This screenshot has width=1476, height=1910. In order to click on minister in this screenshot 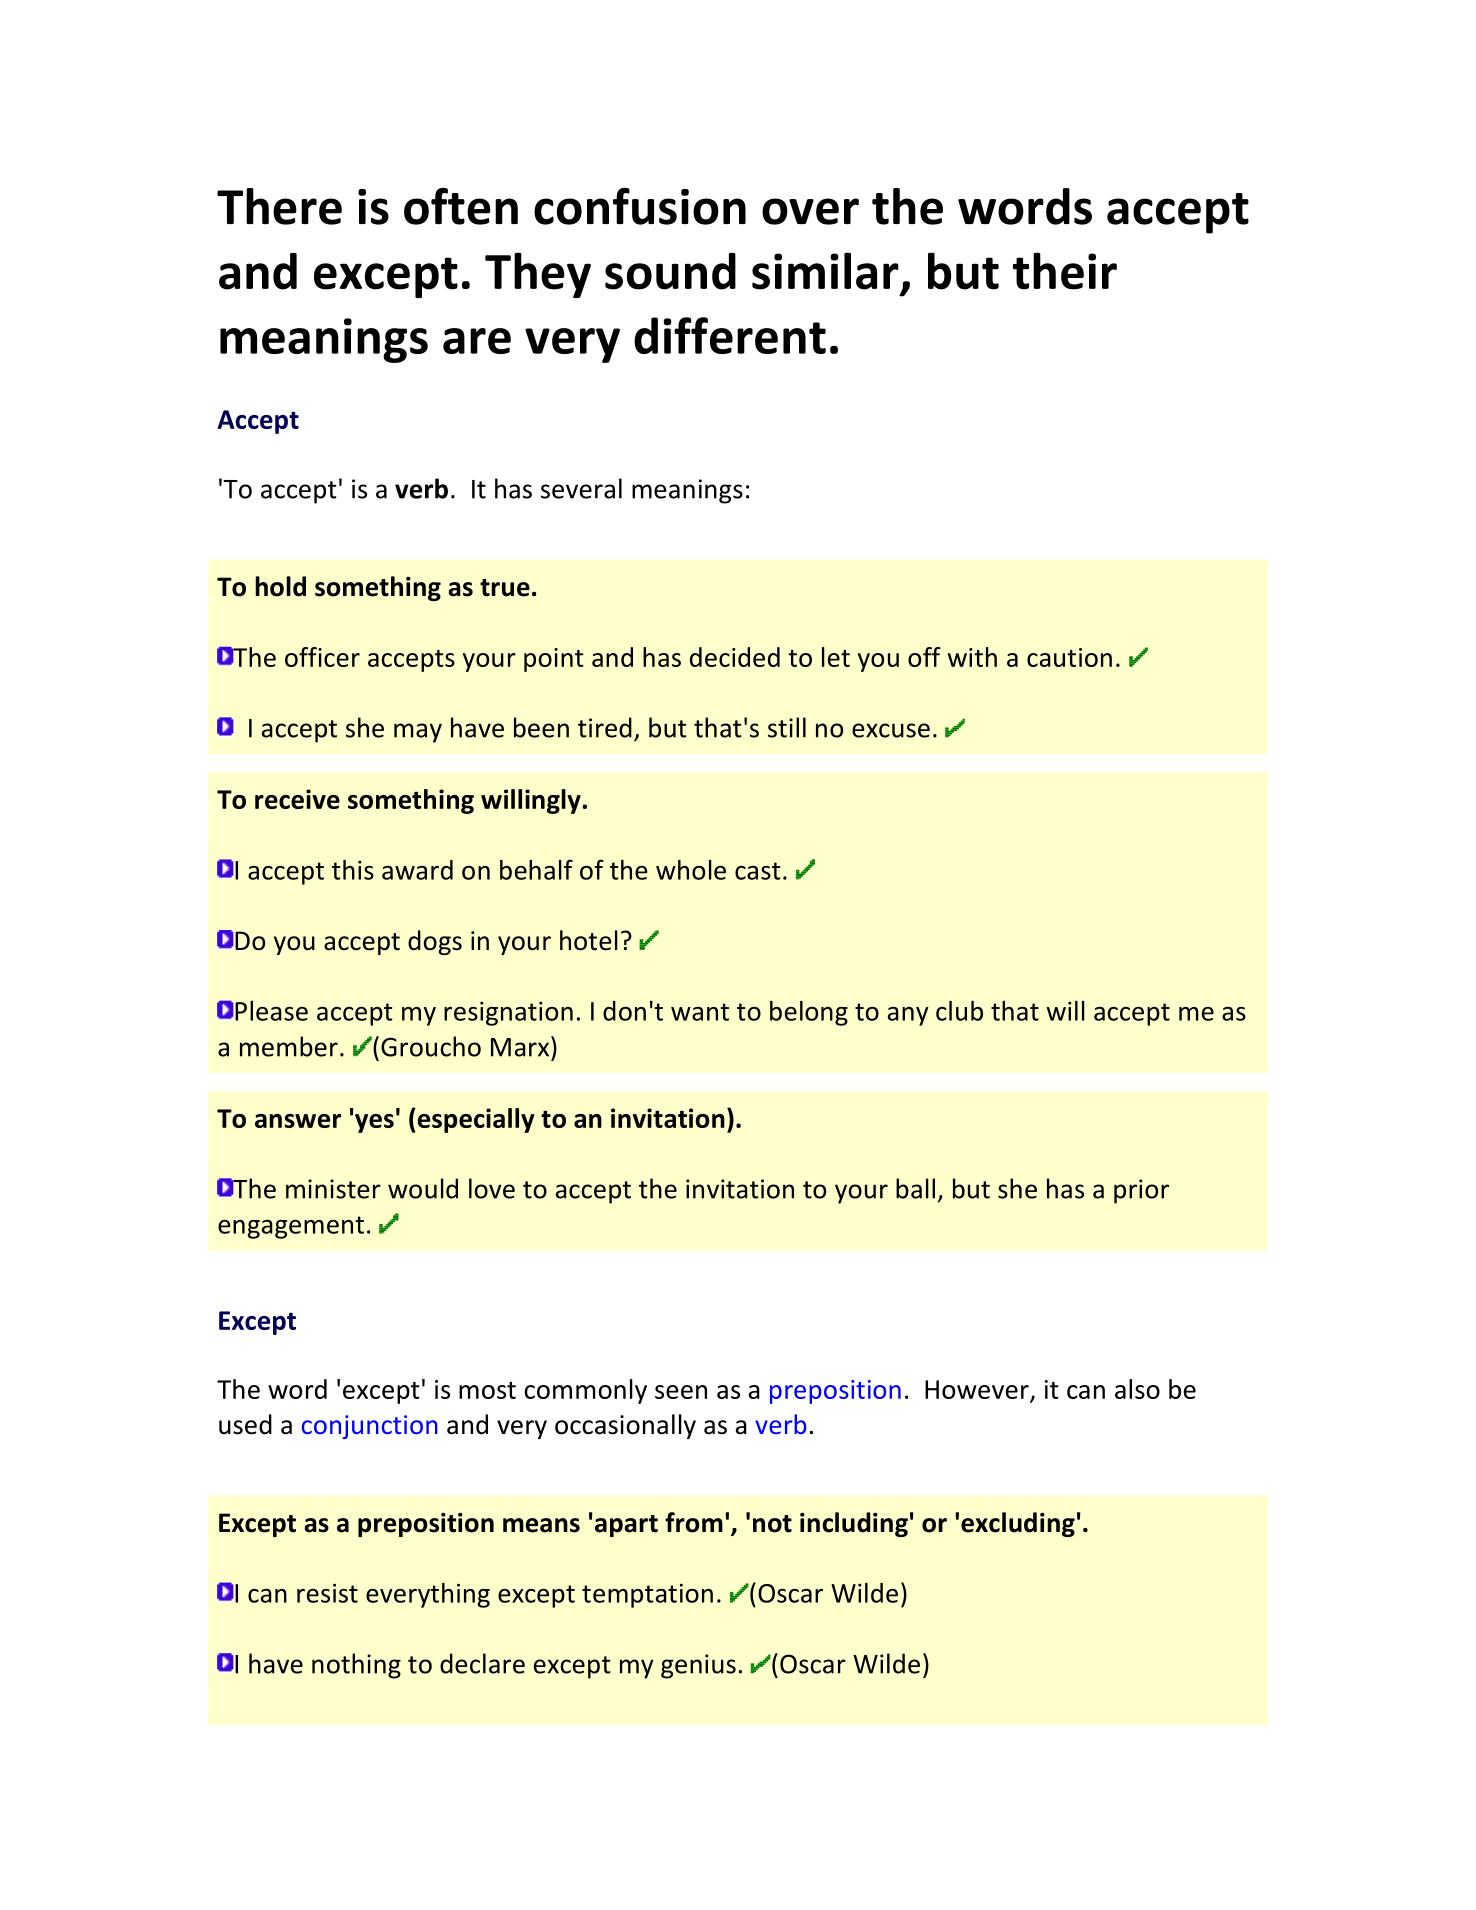, I will do `click(333, 1189)`.
